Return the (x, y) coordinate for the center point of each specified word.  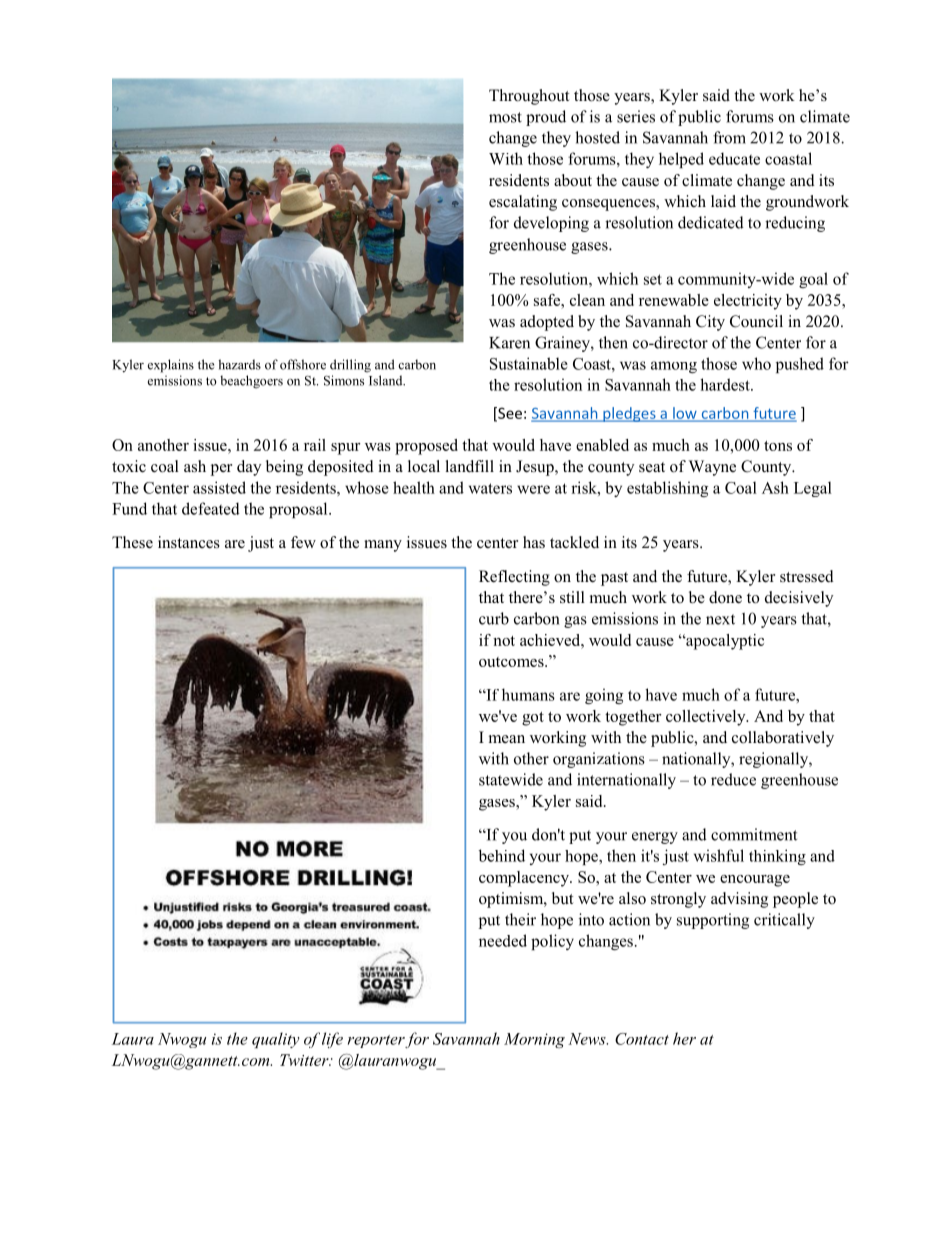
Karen (509, 343)
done (725, 597)
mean (507, 739)
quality (276, 1040)
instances (189, 542)
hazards (239, 364)
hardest (726, 384)
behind (502, 855)
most (505, 117)
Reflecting (514, 578)
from (729, 137)
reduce (733, 779)
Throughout (529, 97)
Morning (534, 1040)
